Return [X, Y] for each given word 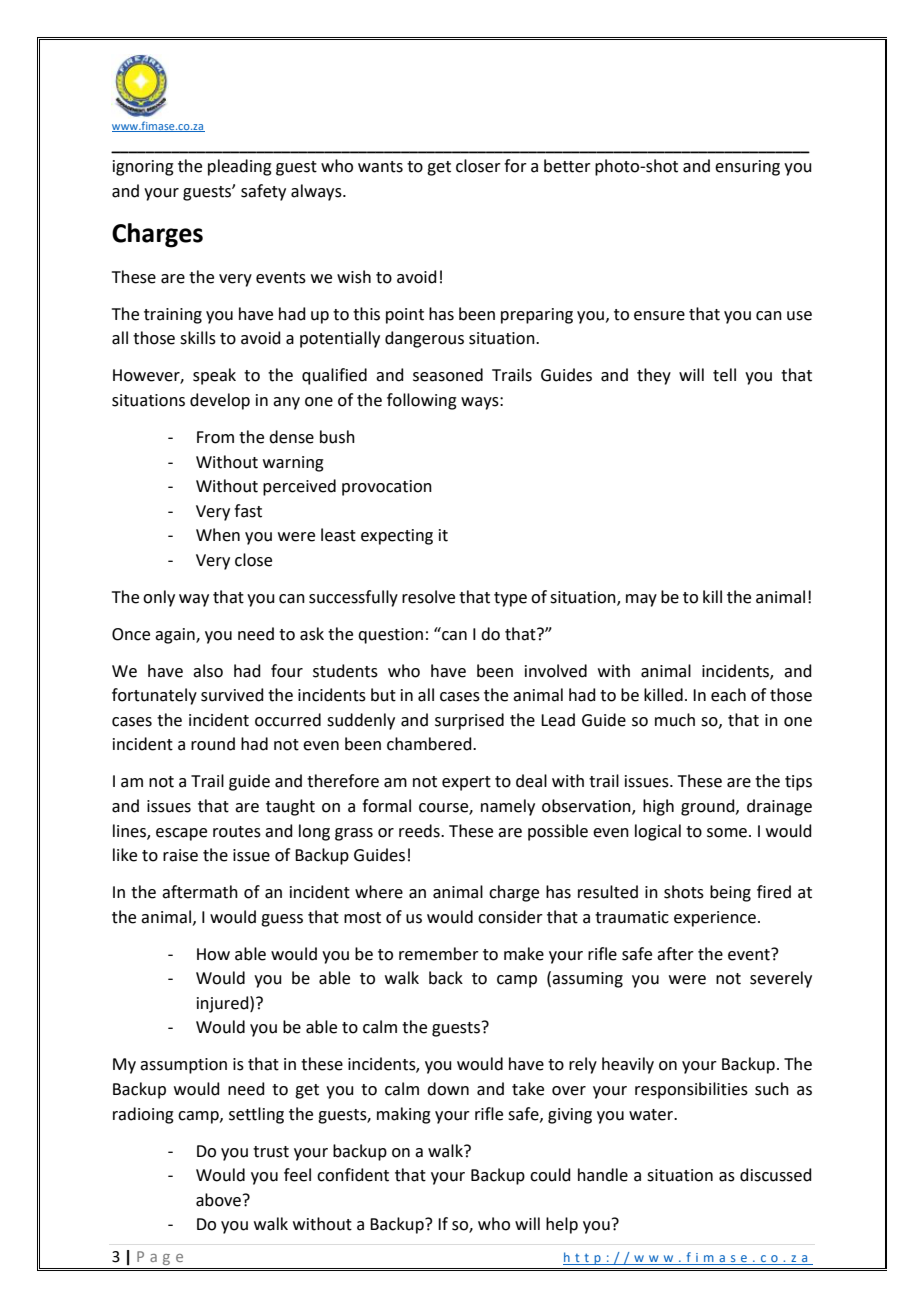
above [218, 1200]
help [562, 1225]
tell [724, 375]
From [215, 437]
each [728, 695]
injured [224, 1004]
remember [439, 954]
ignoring [143, 168]
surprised [469, 721]
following [422, 401]
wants [380, 167]
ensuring [747, 168]
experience [715, 919]
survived [232, 695]
